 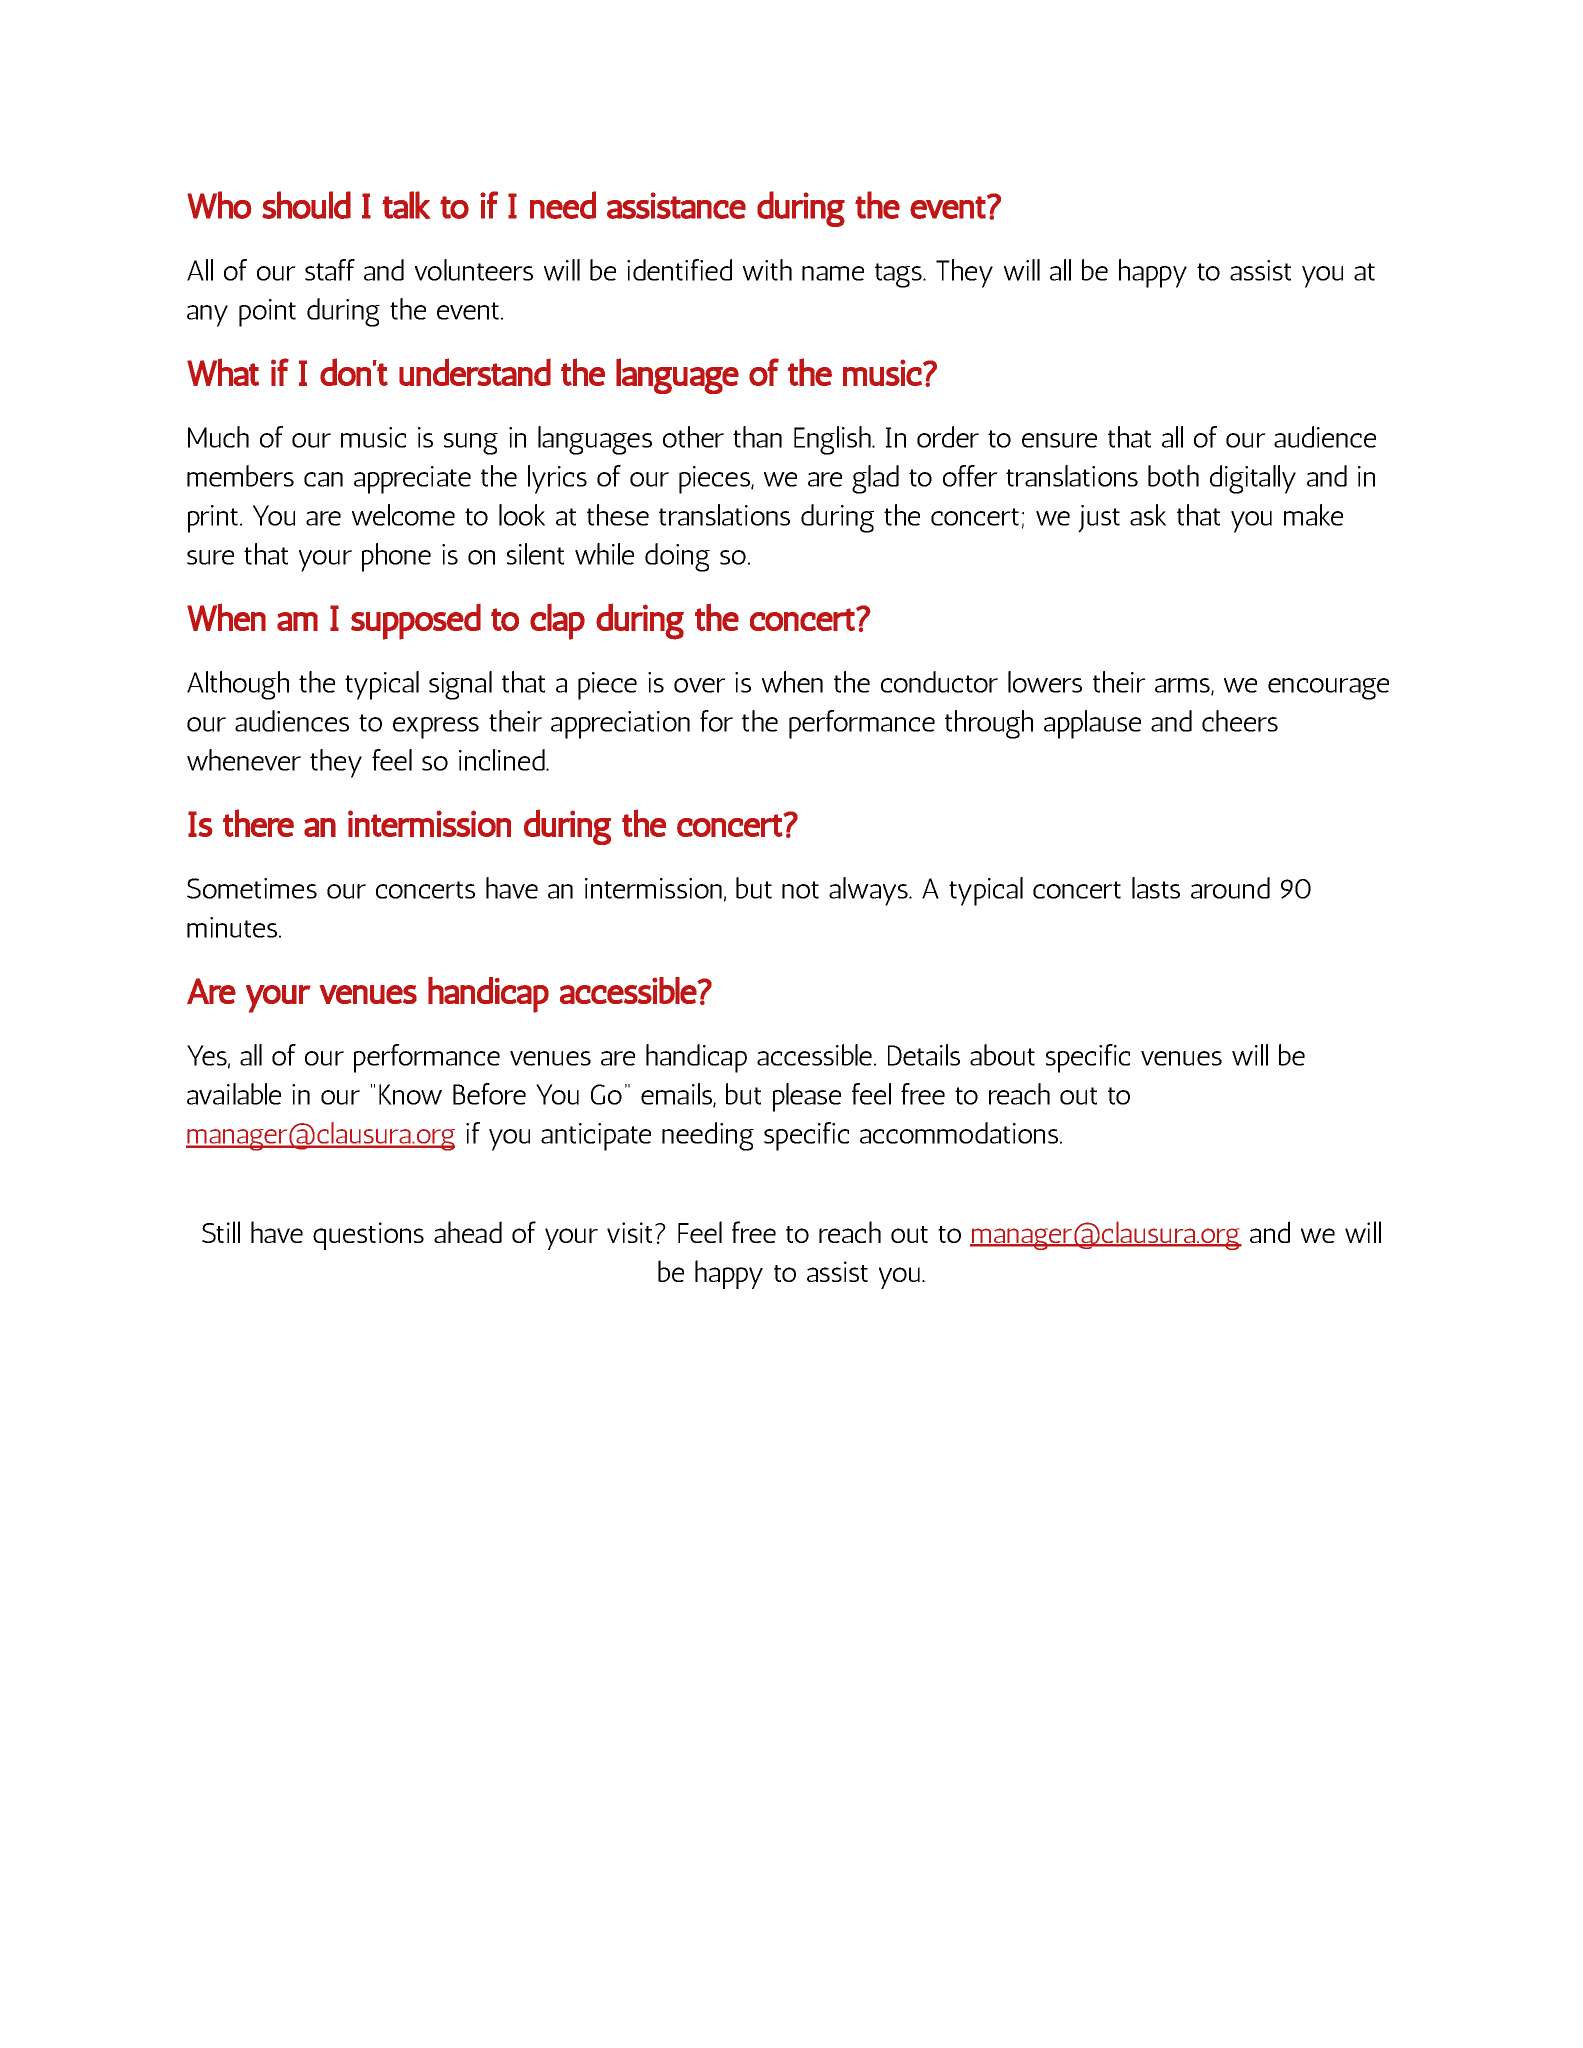 I want to click on staff, so click(x=330, y=270).
